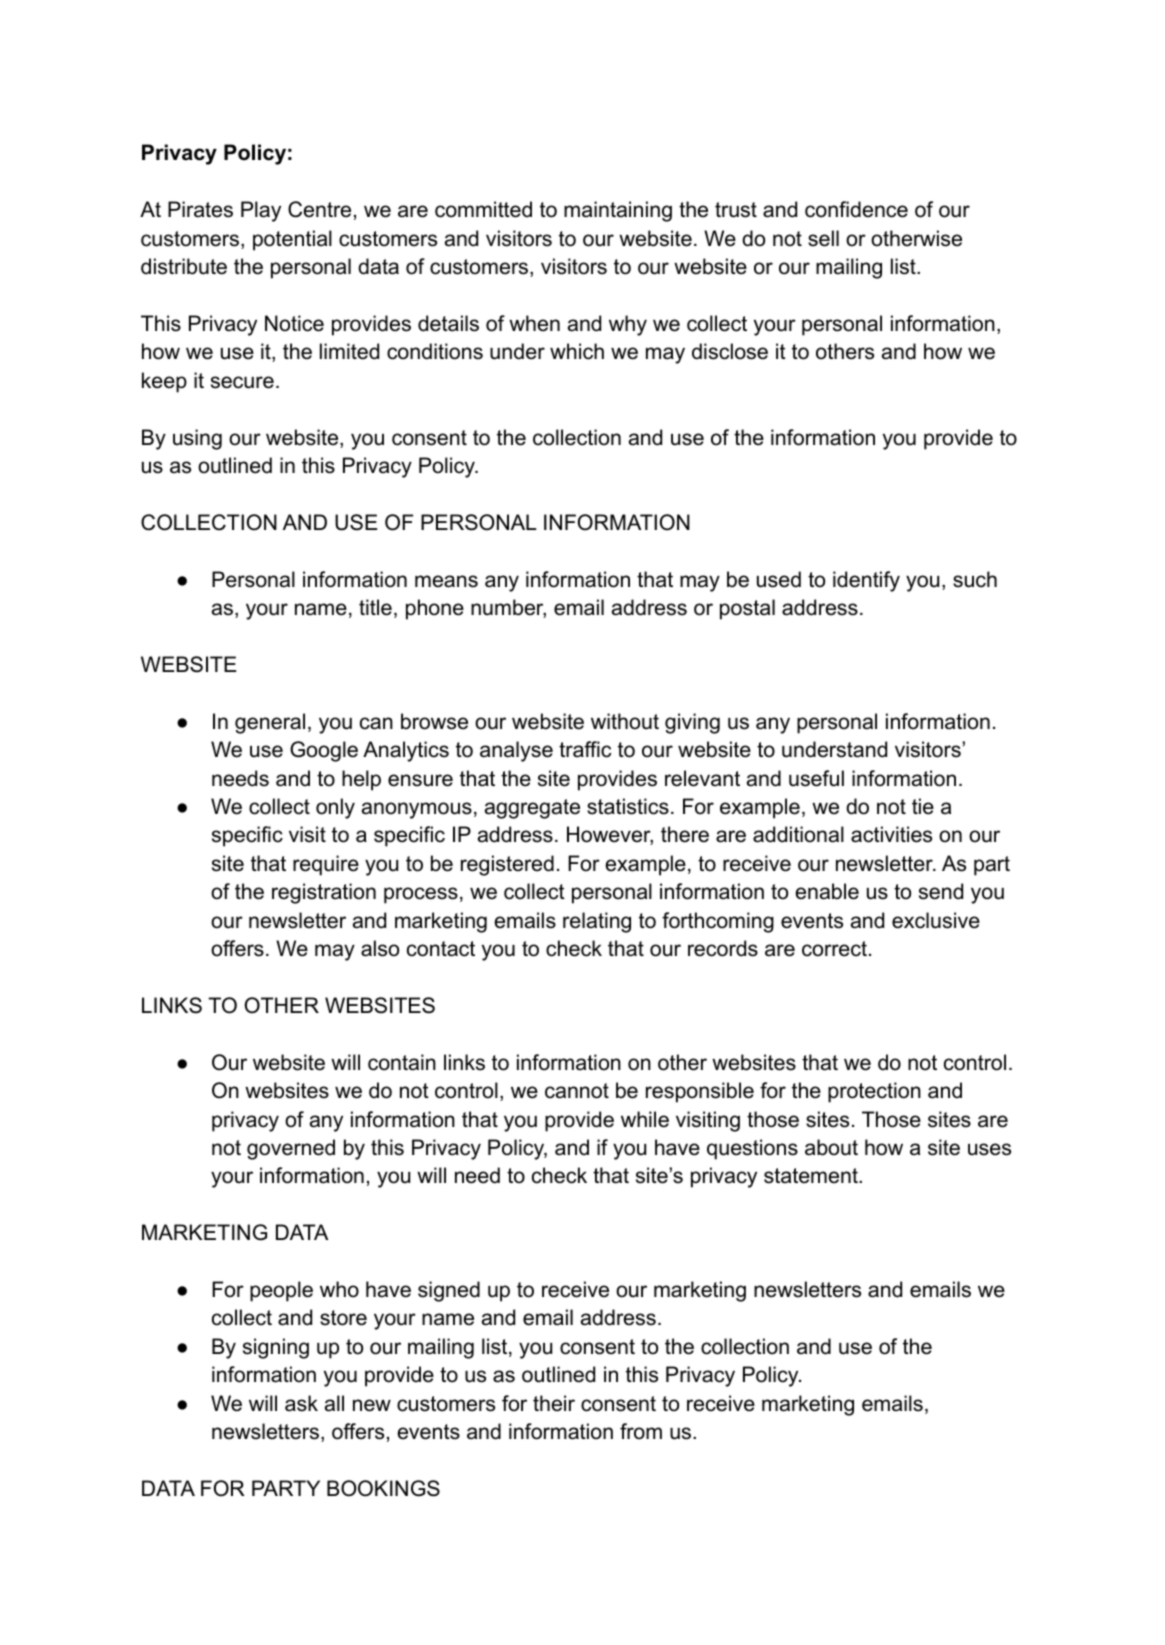 The image size is (1165, 1645). What do you see at coordinates (891, 834) in the screenshot?
I see `activities` at bounding box center [891, 834].
